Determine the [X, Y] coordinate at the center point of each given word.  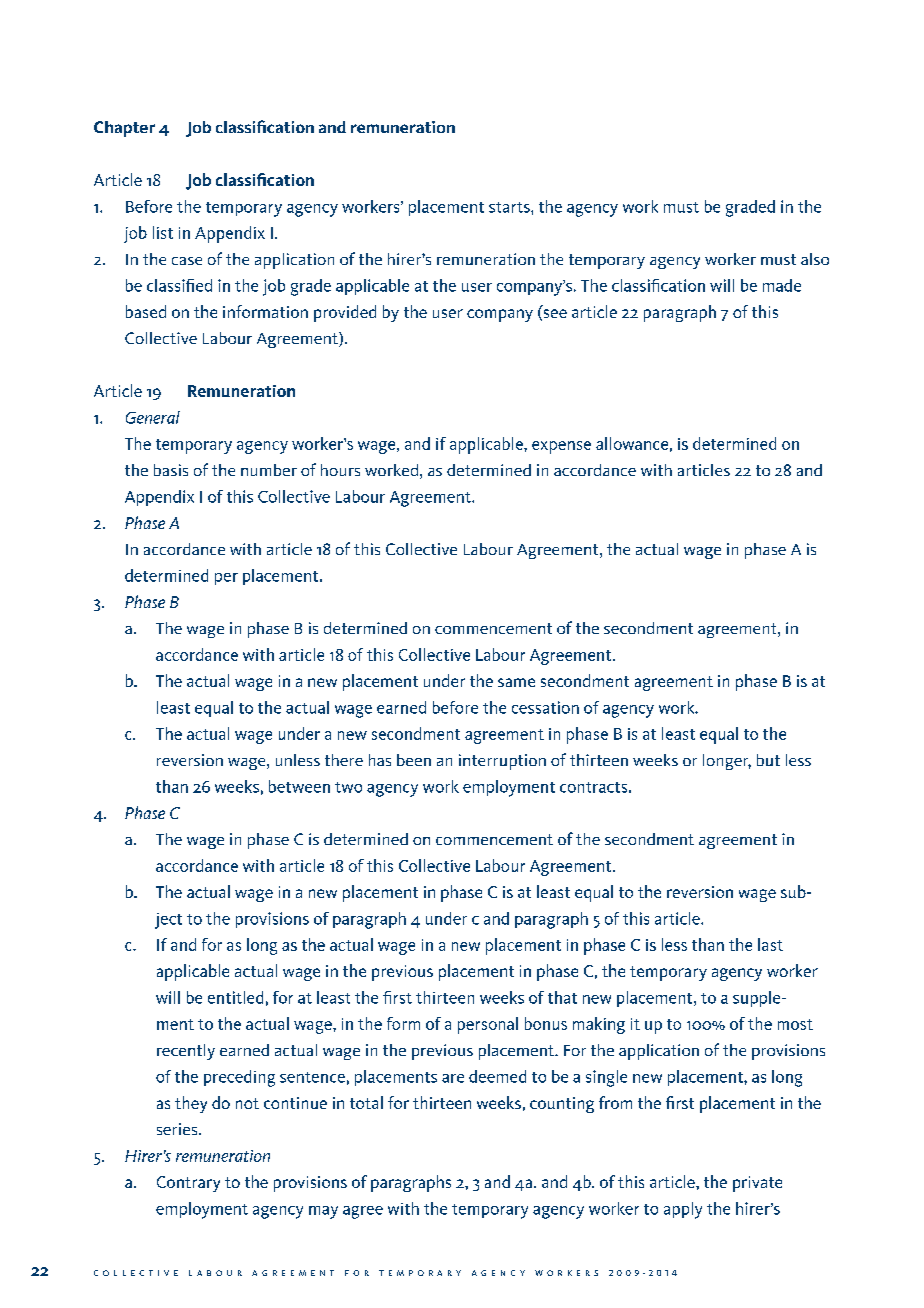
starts [510, 207]
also [815, 259]
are [453, 1078]
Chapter [124, 129]
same [516, 682]
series [178, 1129]
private [757, 1184]
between [299, 786]
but [768, 760]
